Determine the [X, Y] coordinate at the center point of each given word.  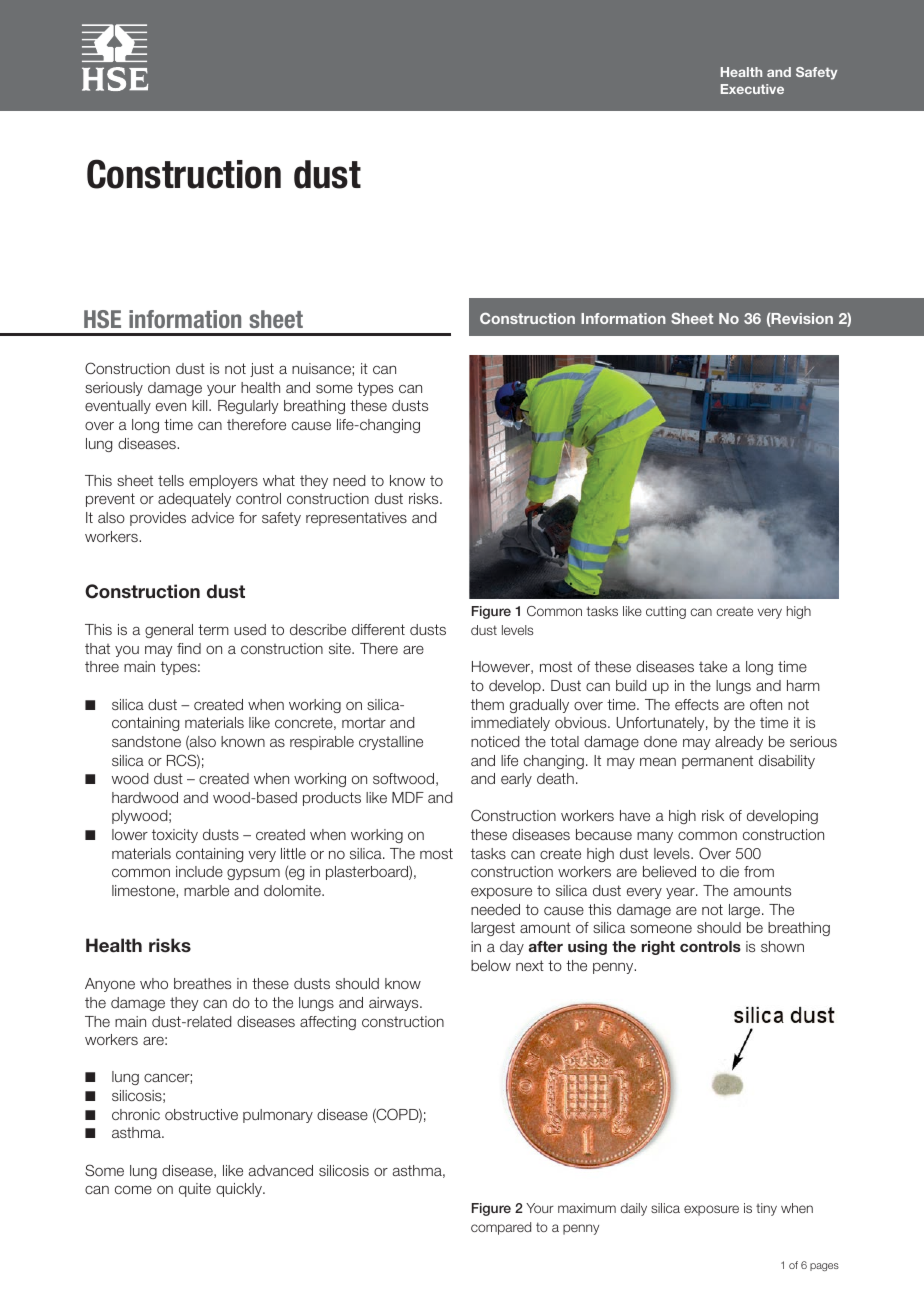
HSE [102, 319]
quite [195, 1190]
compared [501, 1228]
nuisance [322, 368]
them [487, 704]
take [713, 666]
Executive [752, 89]
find [189, 648]
